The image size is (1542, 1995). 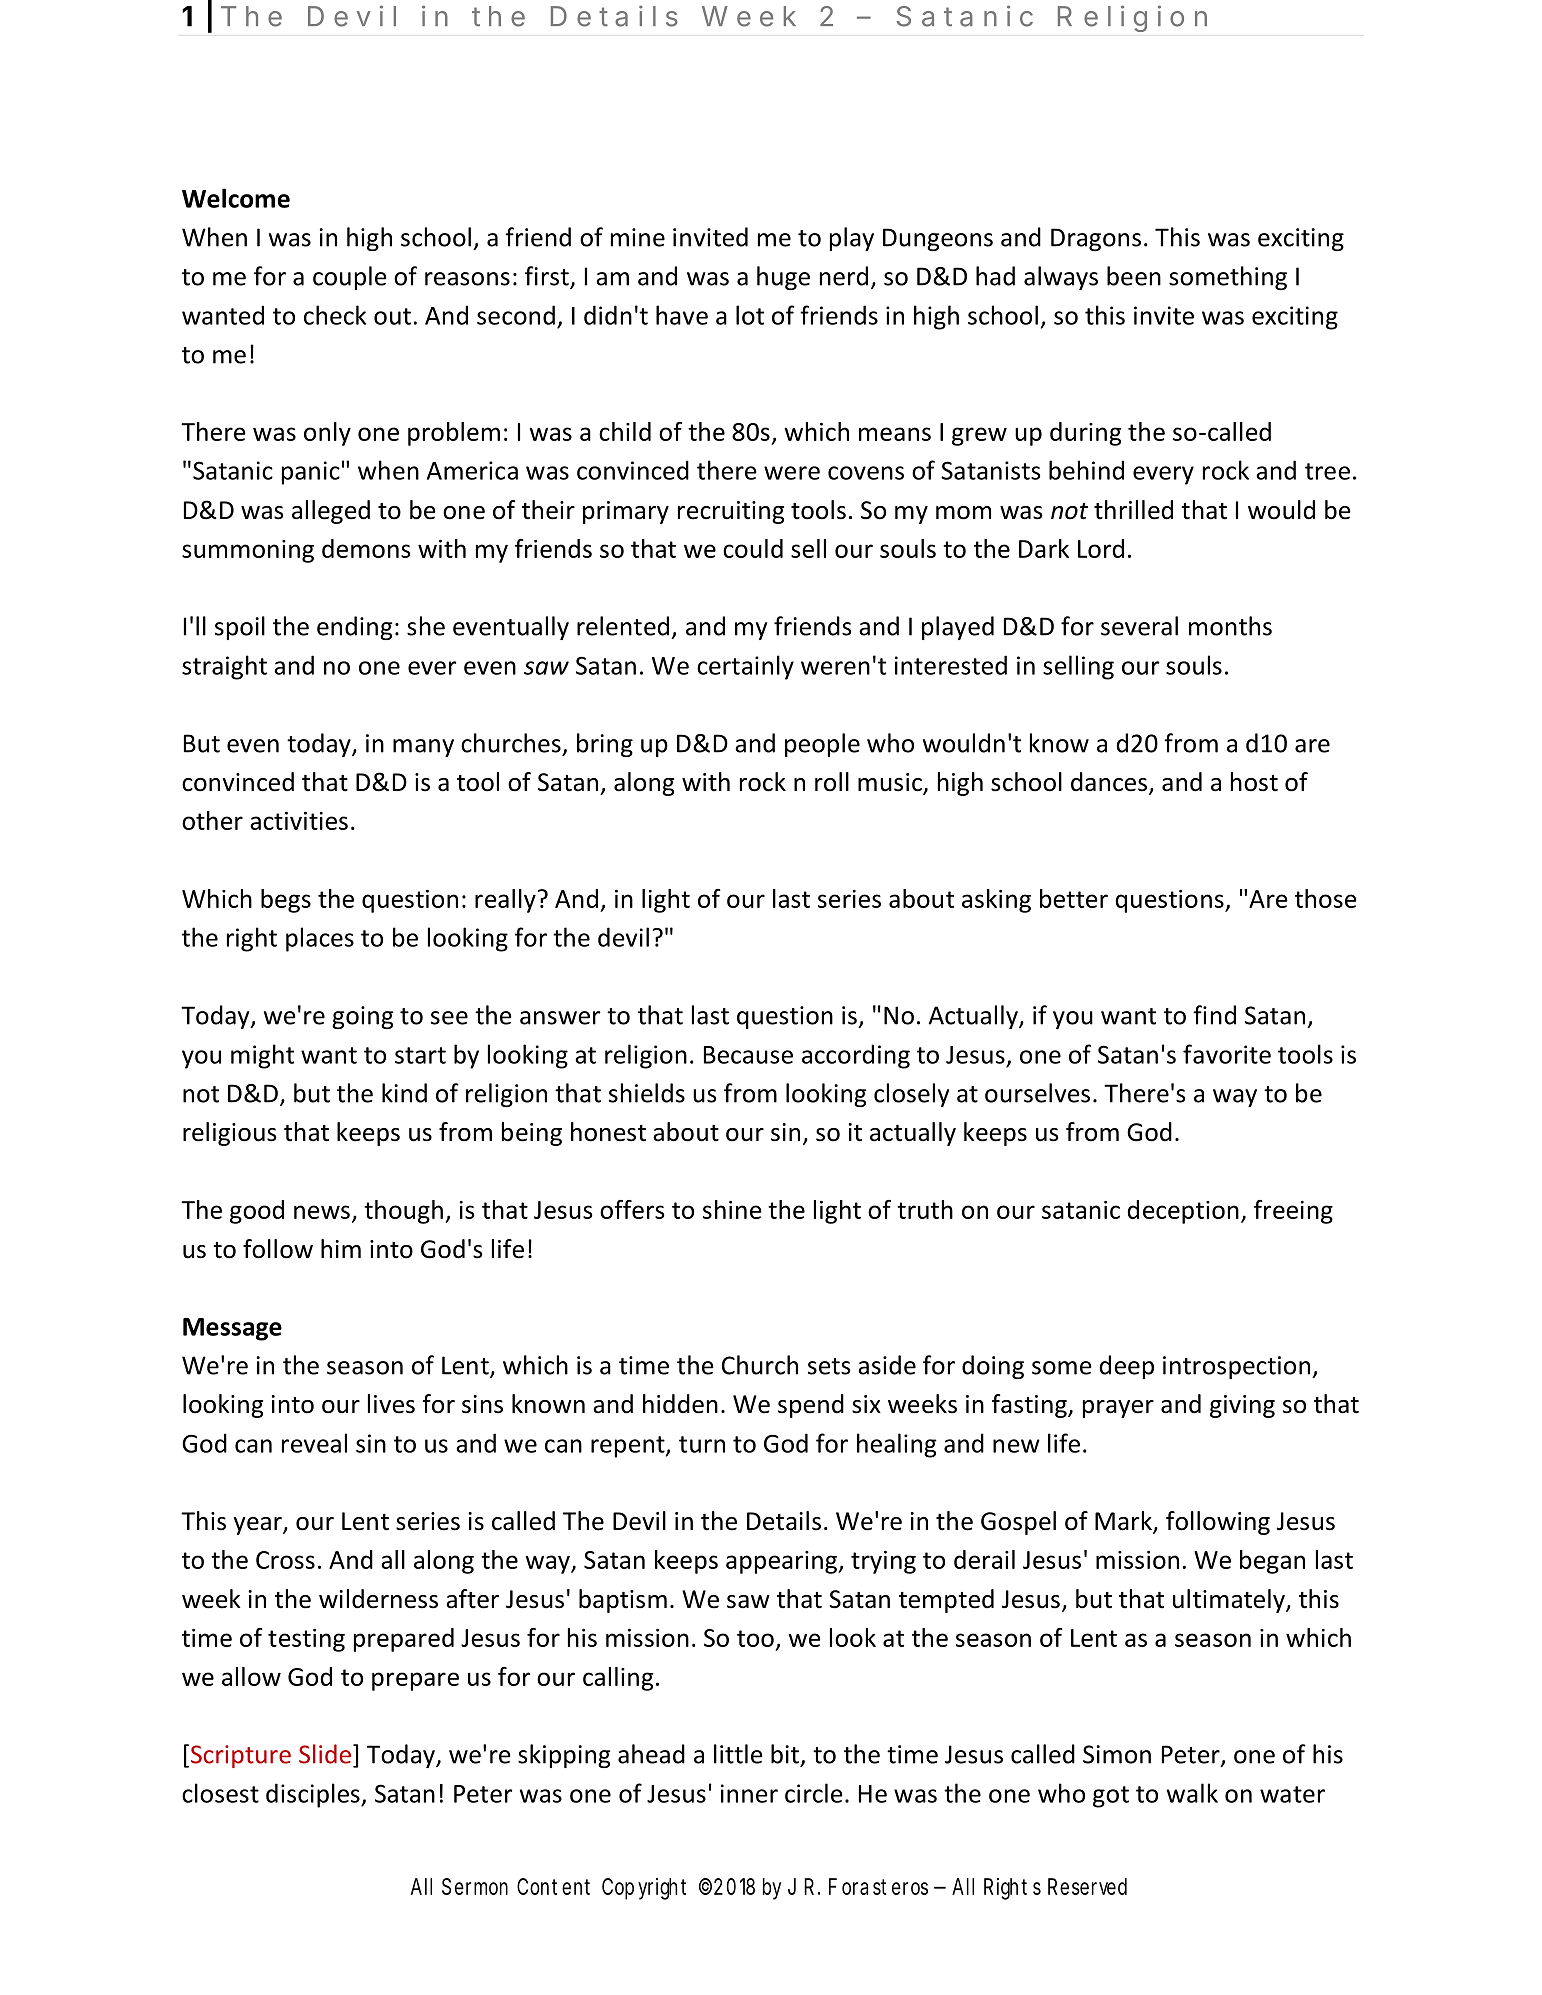 What do you see at coordinates (1242, 1406) in the screenshot?
I see `giving` at bounding box center [1242, 1406].
